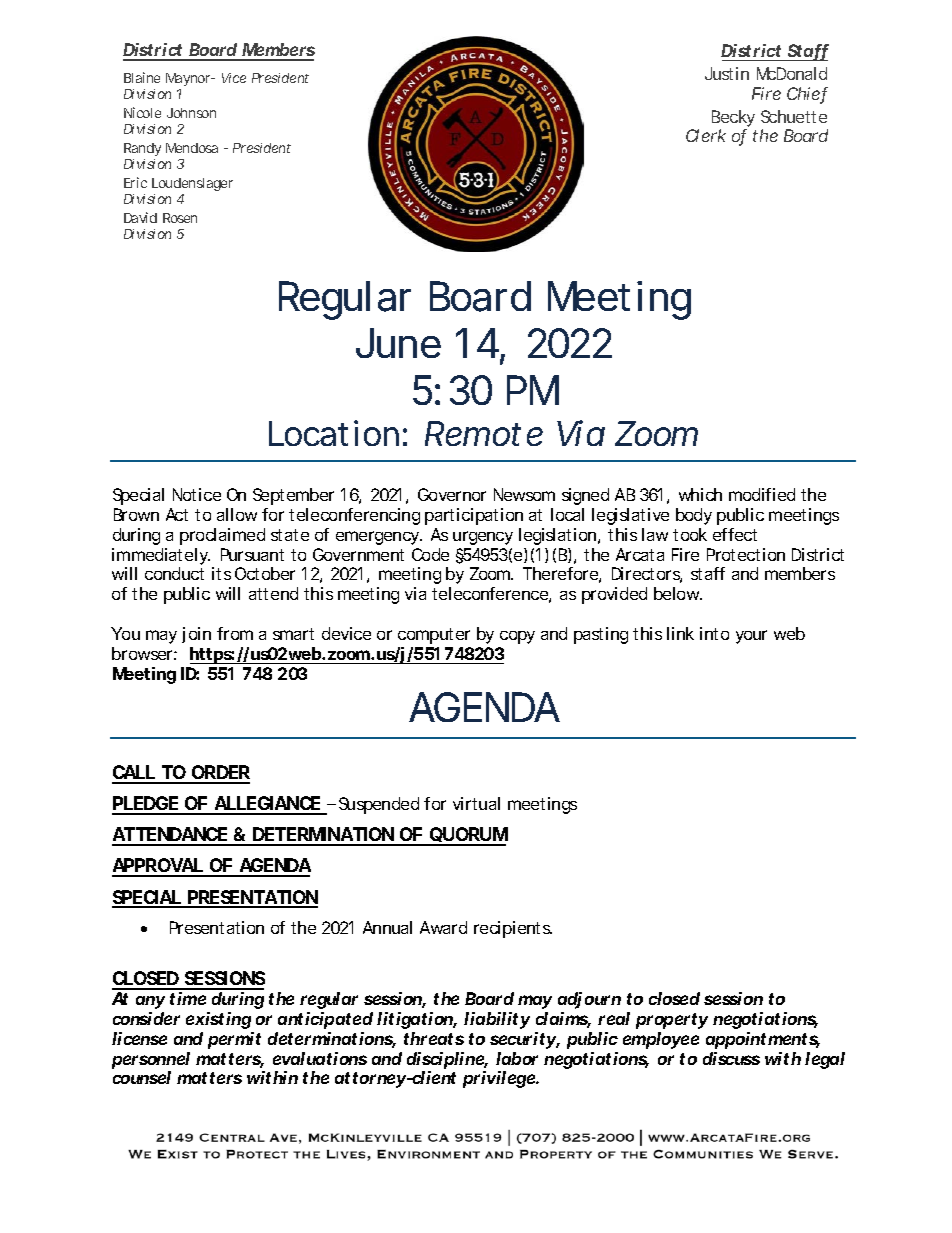 This image has height=1233, width=952. Describe the element at coordinates (731, 1058) in the image. I see `discuss` at that location.
